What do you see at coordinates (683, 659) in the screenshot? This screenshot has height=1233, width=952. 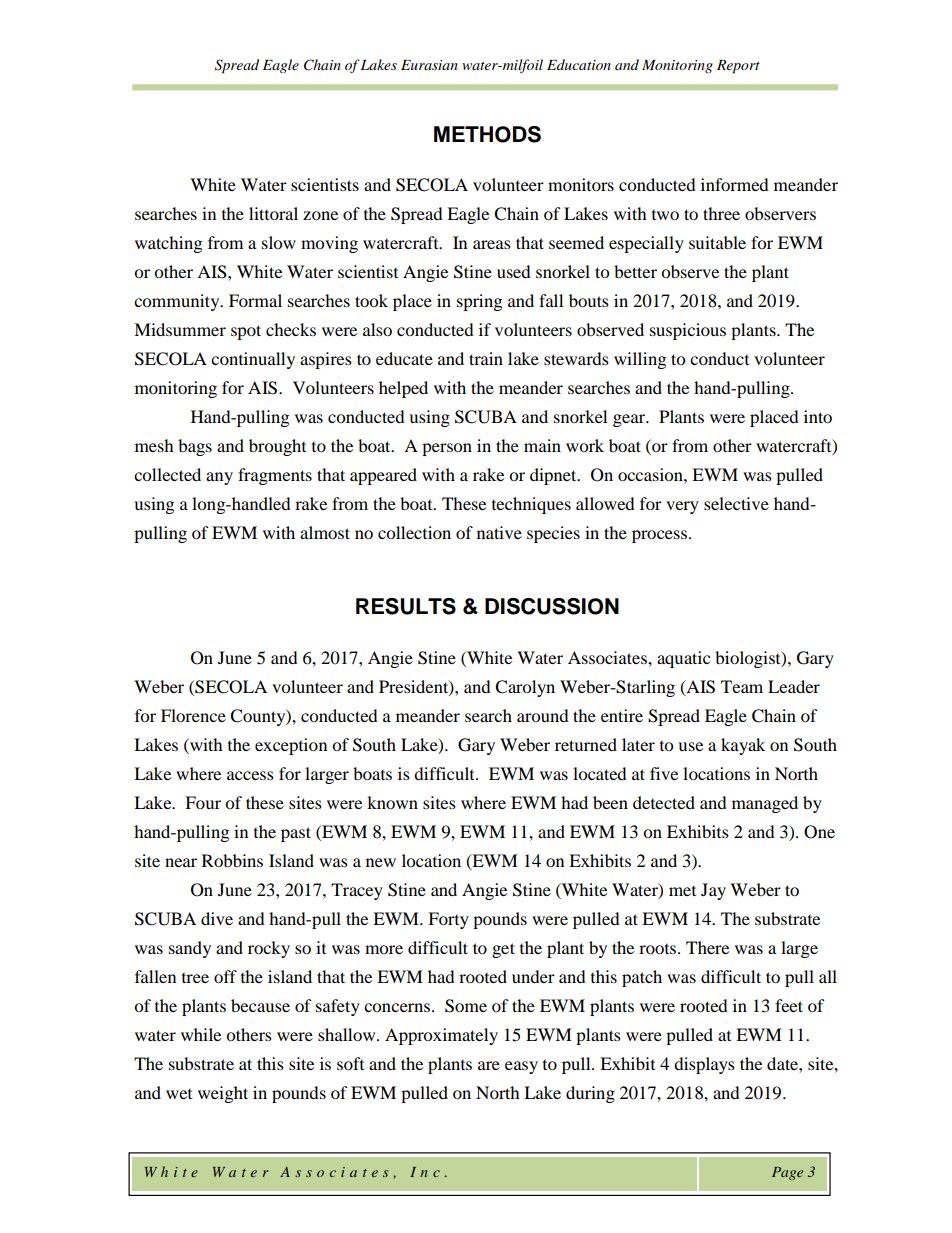 I see `aquatic` at bounding box center [683, 659].
